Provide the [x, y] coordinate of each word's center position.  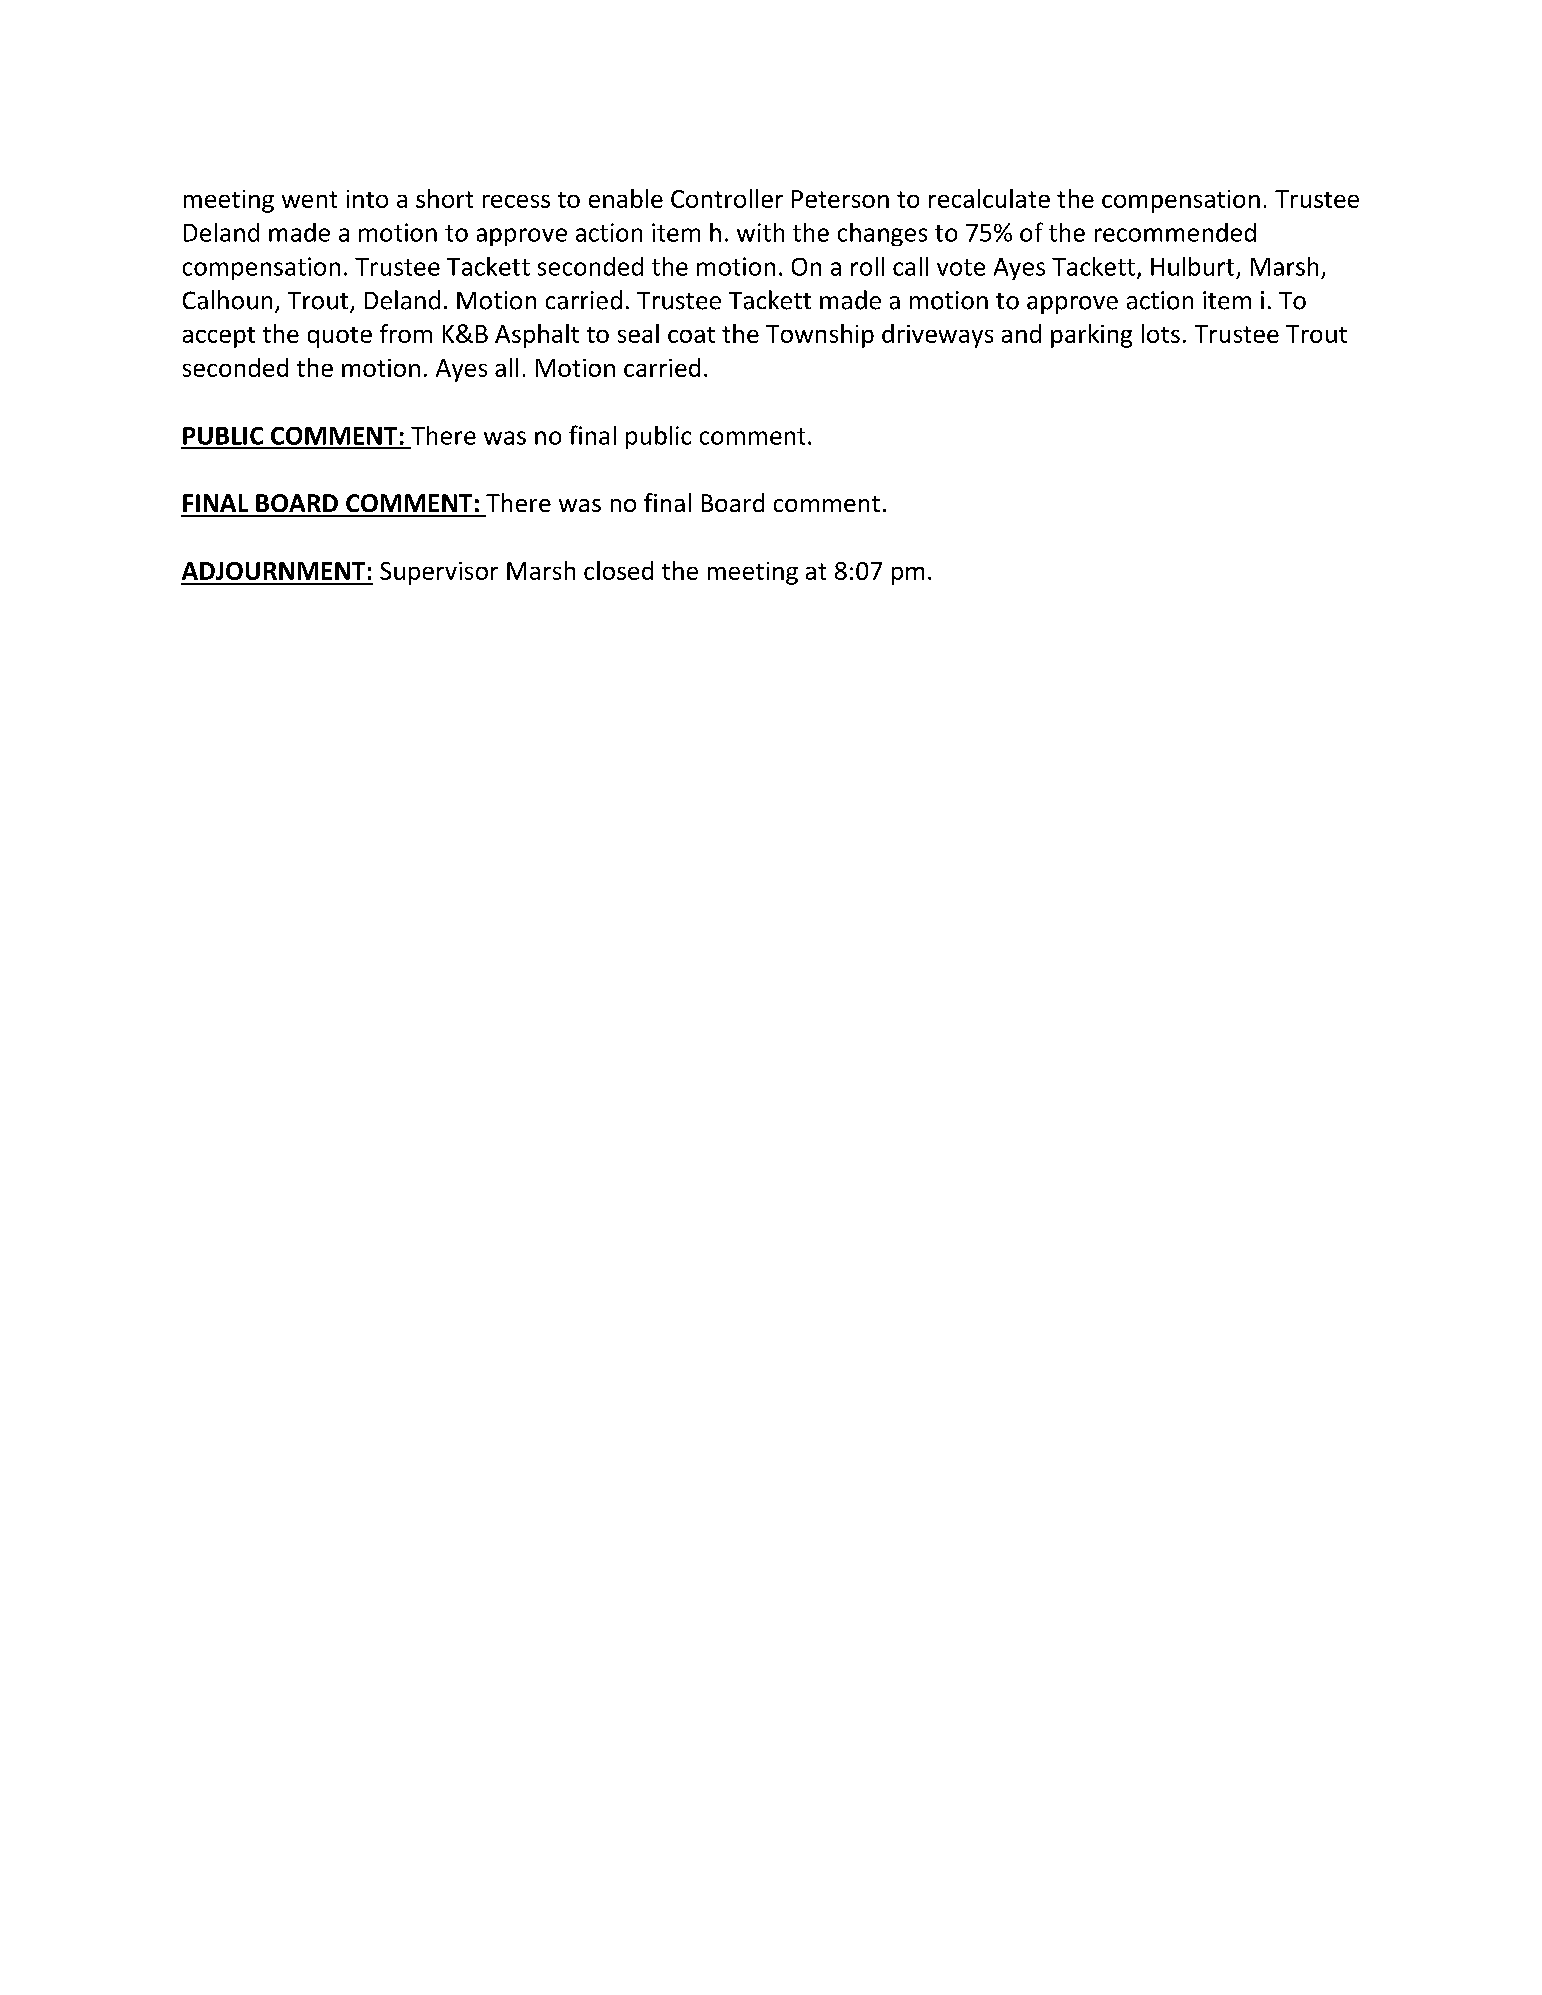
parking [1091, 336]
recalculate [989, 198]
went [309, 199]
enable [626, 198]
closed [618, 570]
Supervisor [439, 573]
